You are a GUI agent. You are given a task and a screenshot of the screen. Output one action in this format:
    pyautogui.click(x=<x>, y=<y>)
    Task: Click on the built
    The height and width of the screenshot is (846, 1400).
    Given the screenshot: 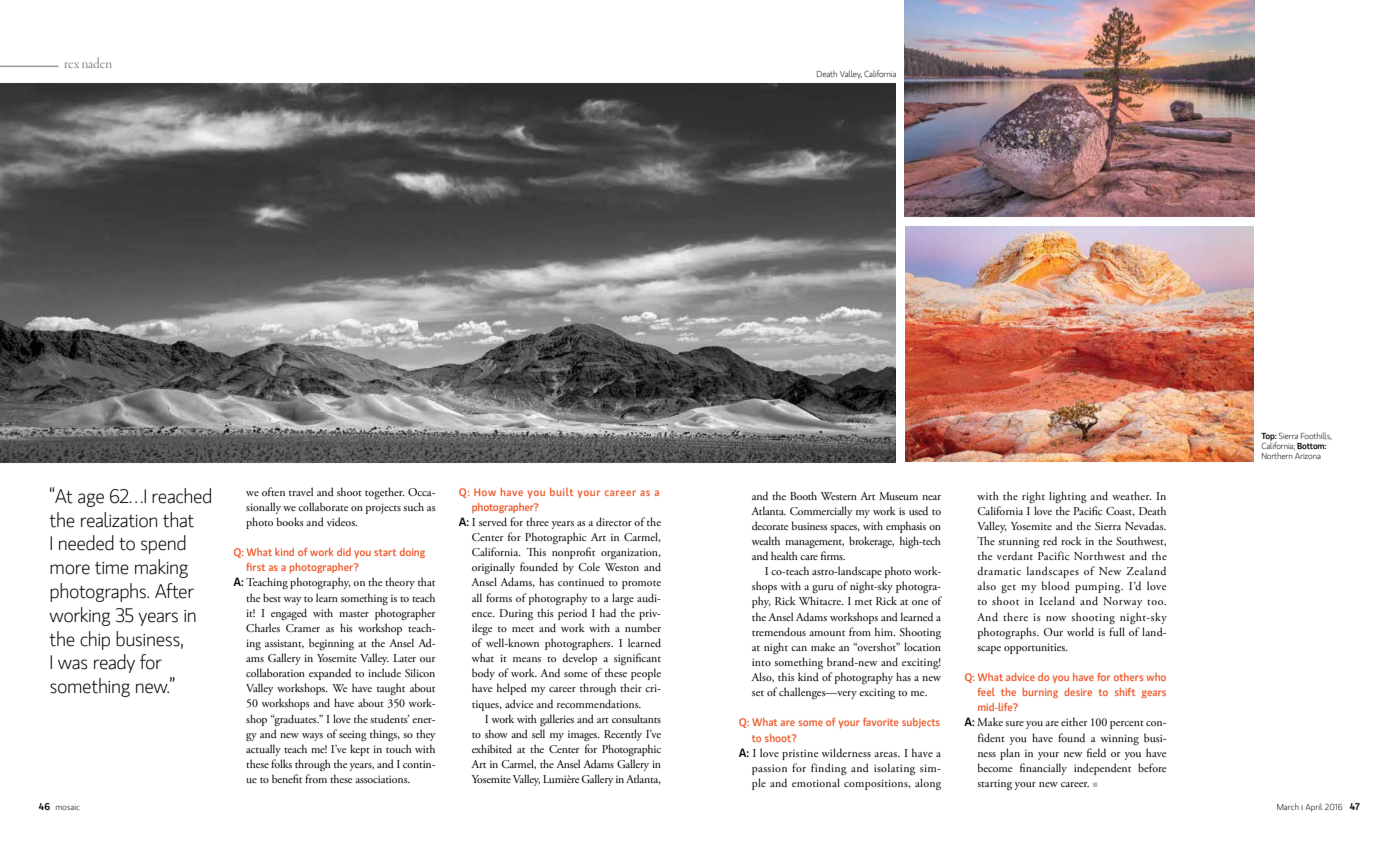 What is the action you would take?
    pyautogui.click(x=561, y=492)
